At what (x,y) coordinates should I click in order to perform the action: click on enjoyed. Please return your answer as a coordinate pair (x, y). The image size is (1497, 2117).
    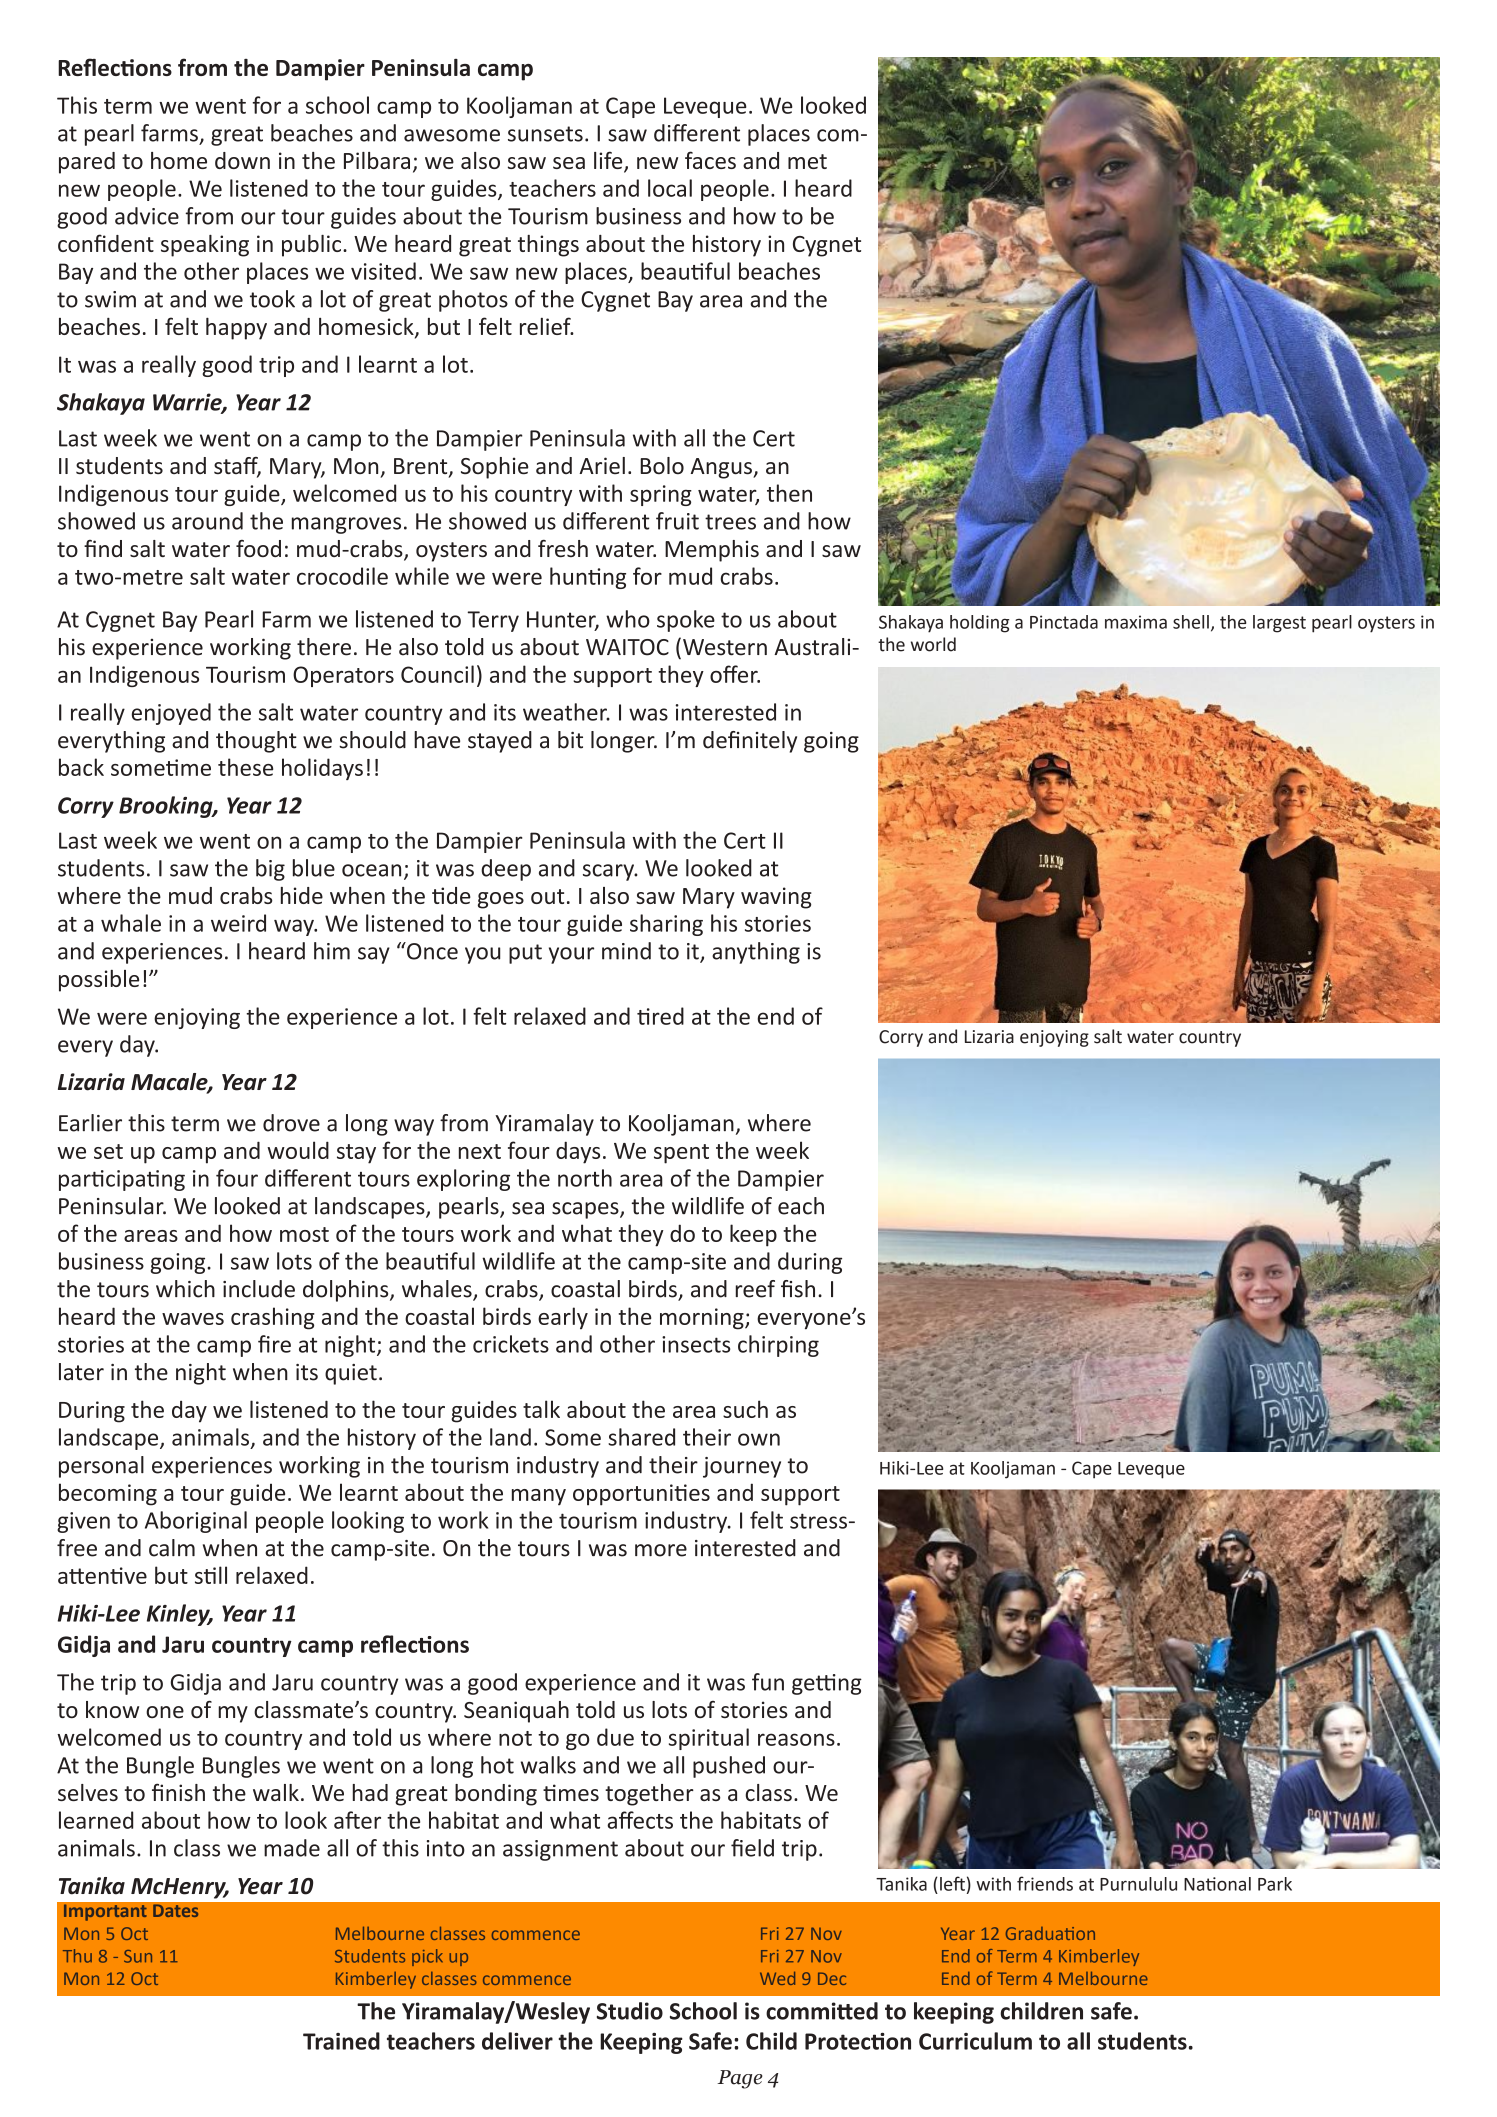
    Looking at the image, I should click on (171, 714).
